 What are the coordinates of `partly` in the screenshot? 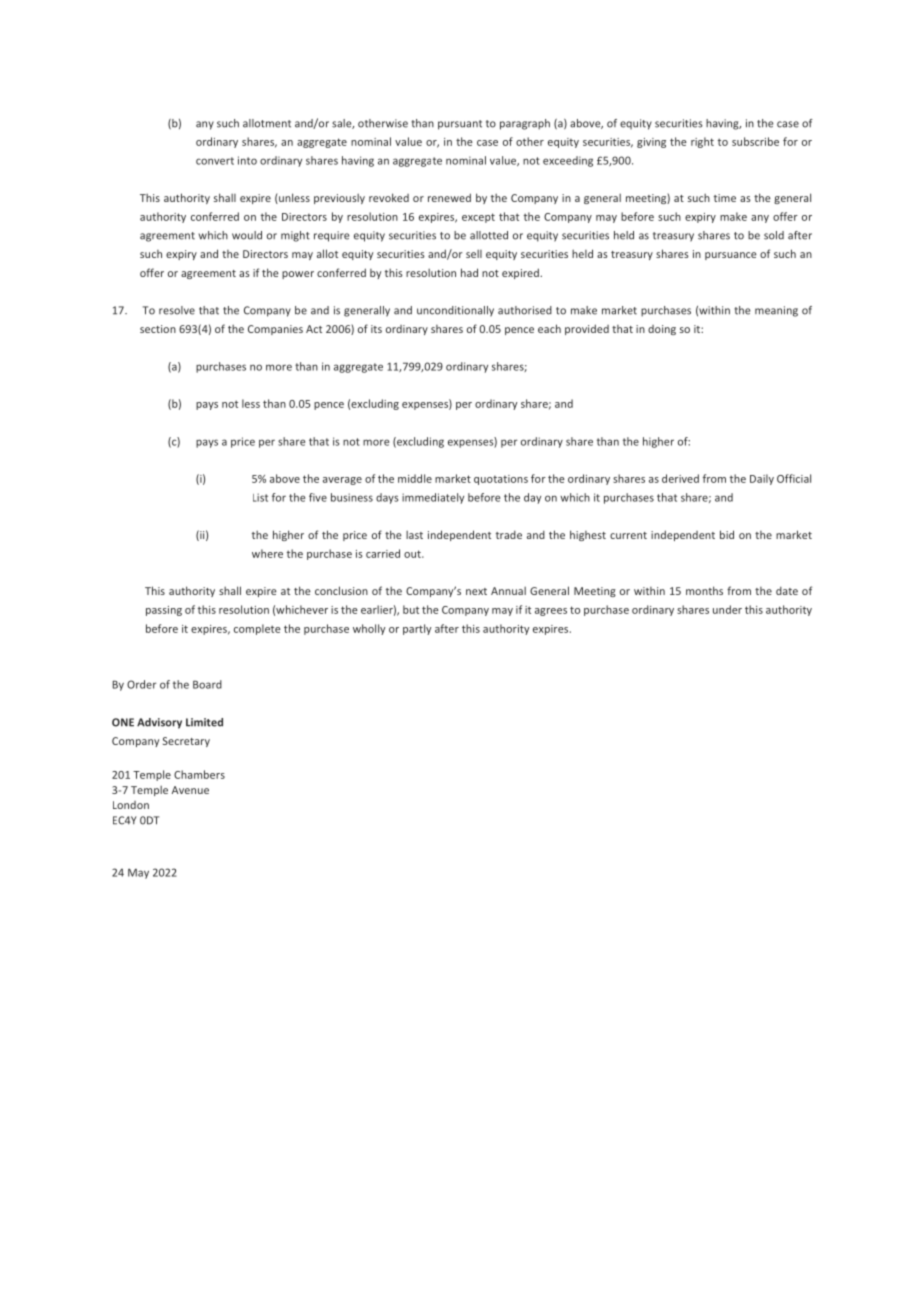 It's located at (417, 629).
